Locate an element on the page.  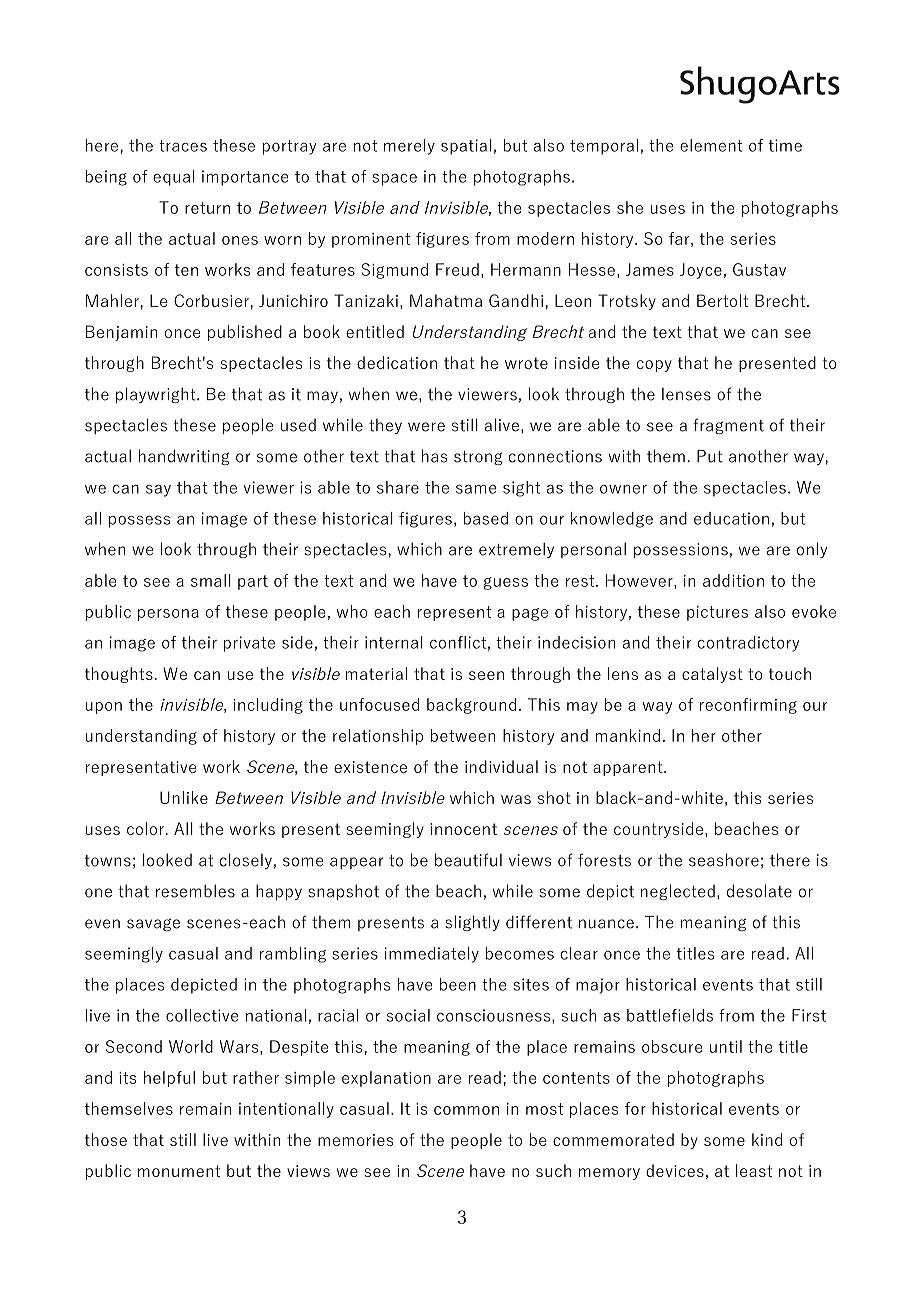
private is located at coordinates (249, 644).
